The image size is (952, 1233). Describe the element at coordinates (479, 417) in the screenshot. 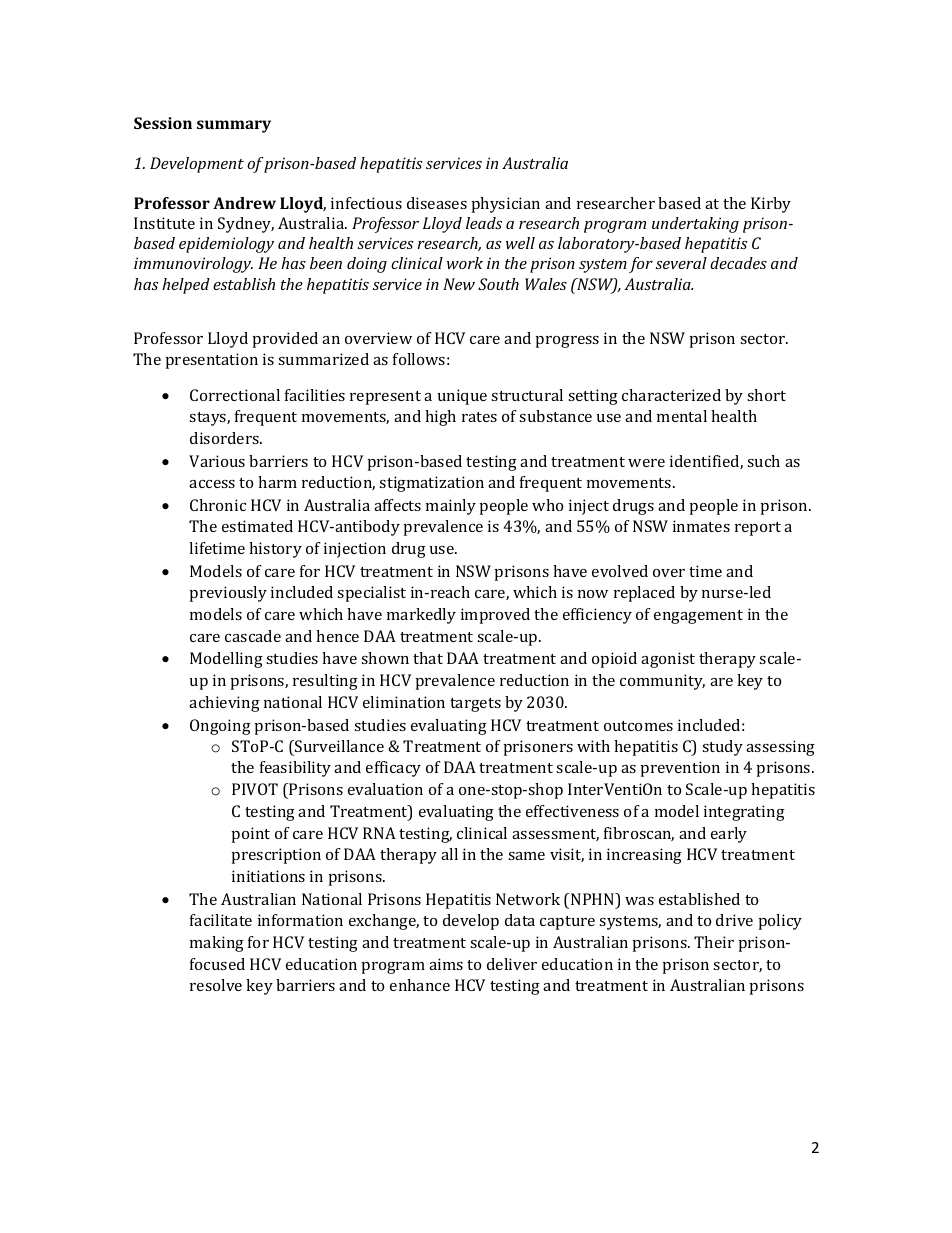

I see `rates` at that location.
